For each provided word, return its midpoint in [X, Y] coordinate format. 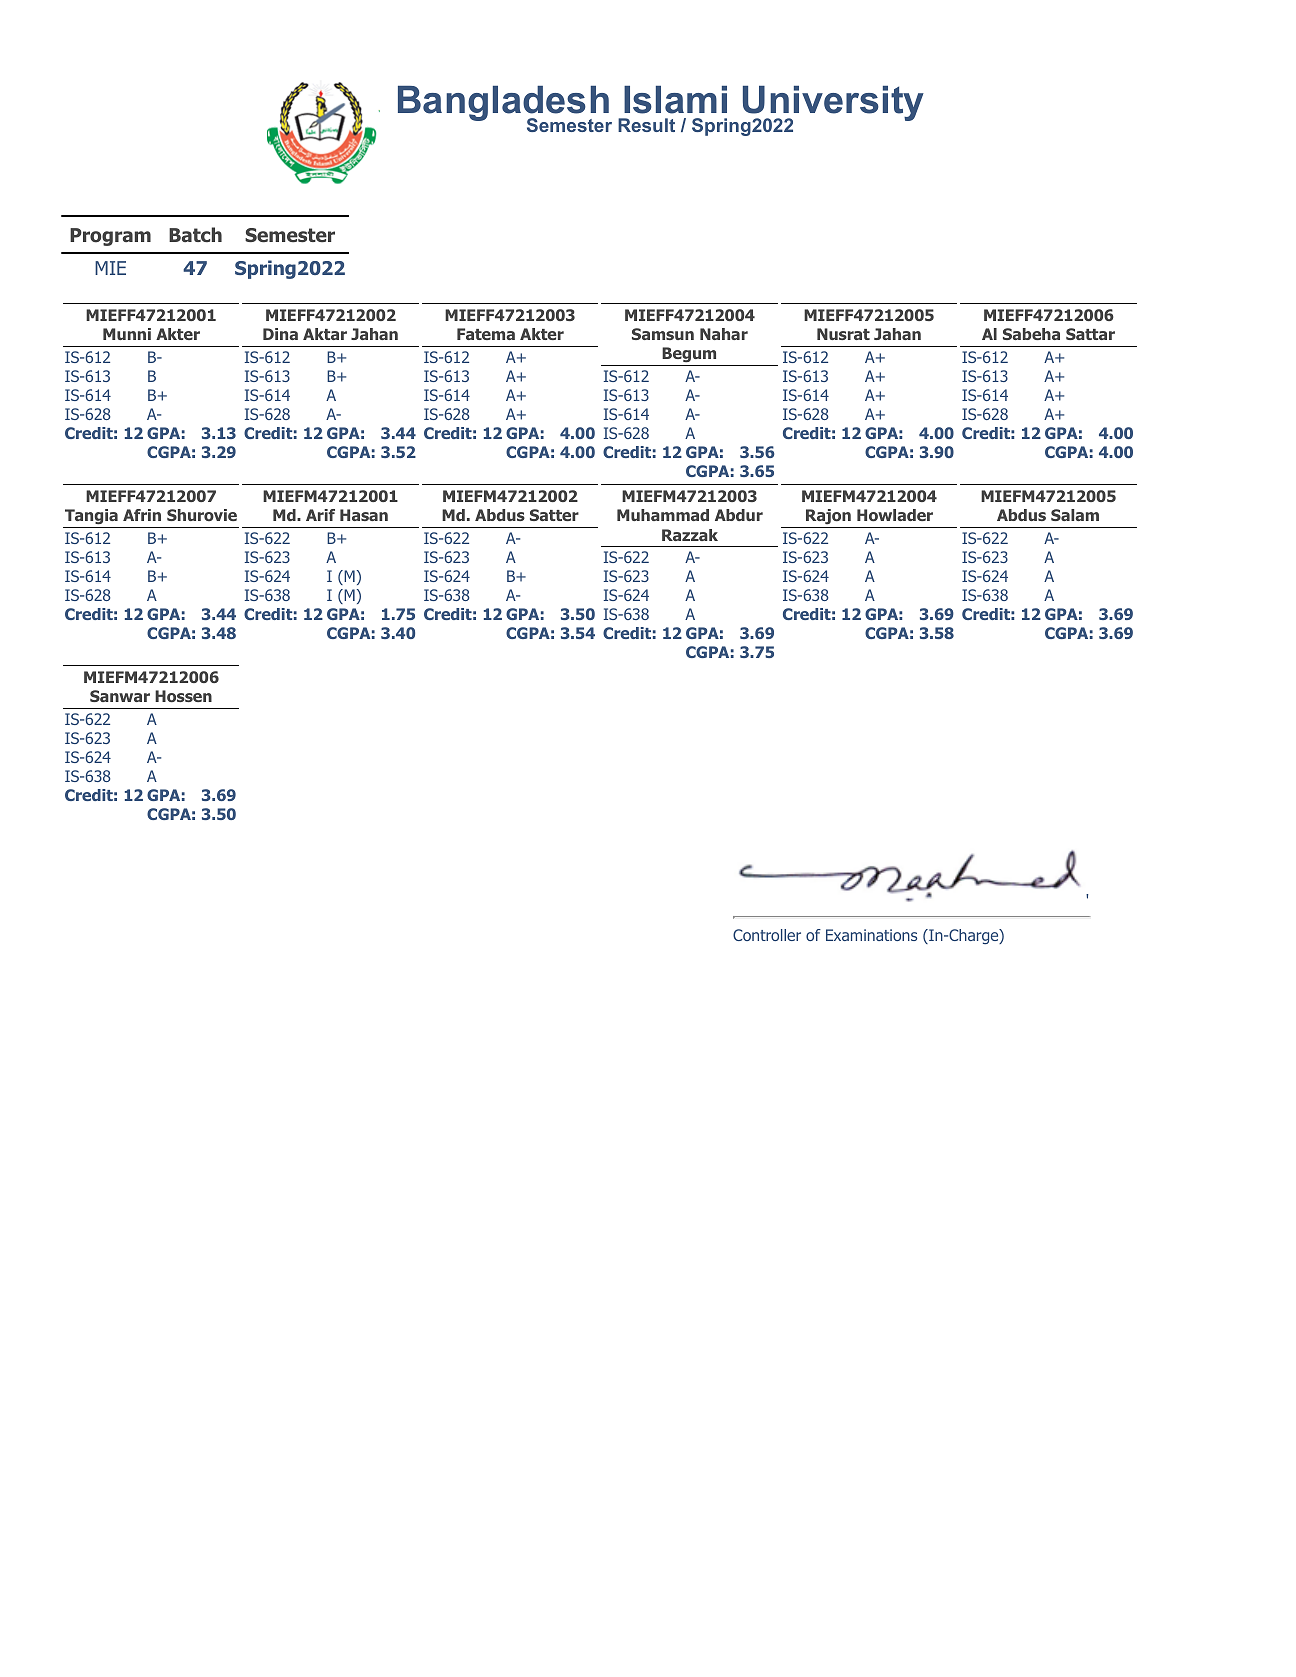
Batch [195, 234]
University [833, 105]
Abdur [739, 515]
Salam [1075, 515]
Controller [767, 935]
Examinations [871, 935]
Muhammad [663, 515]
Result [646, 125]
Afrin [142, 515]
